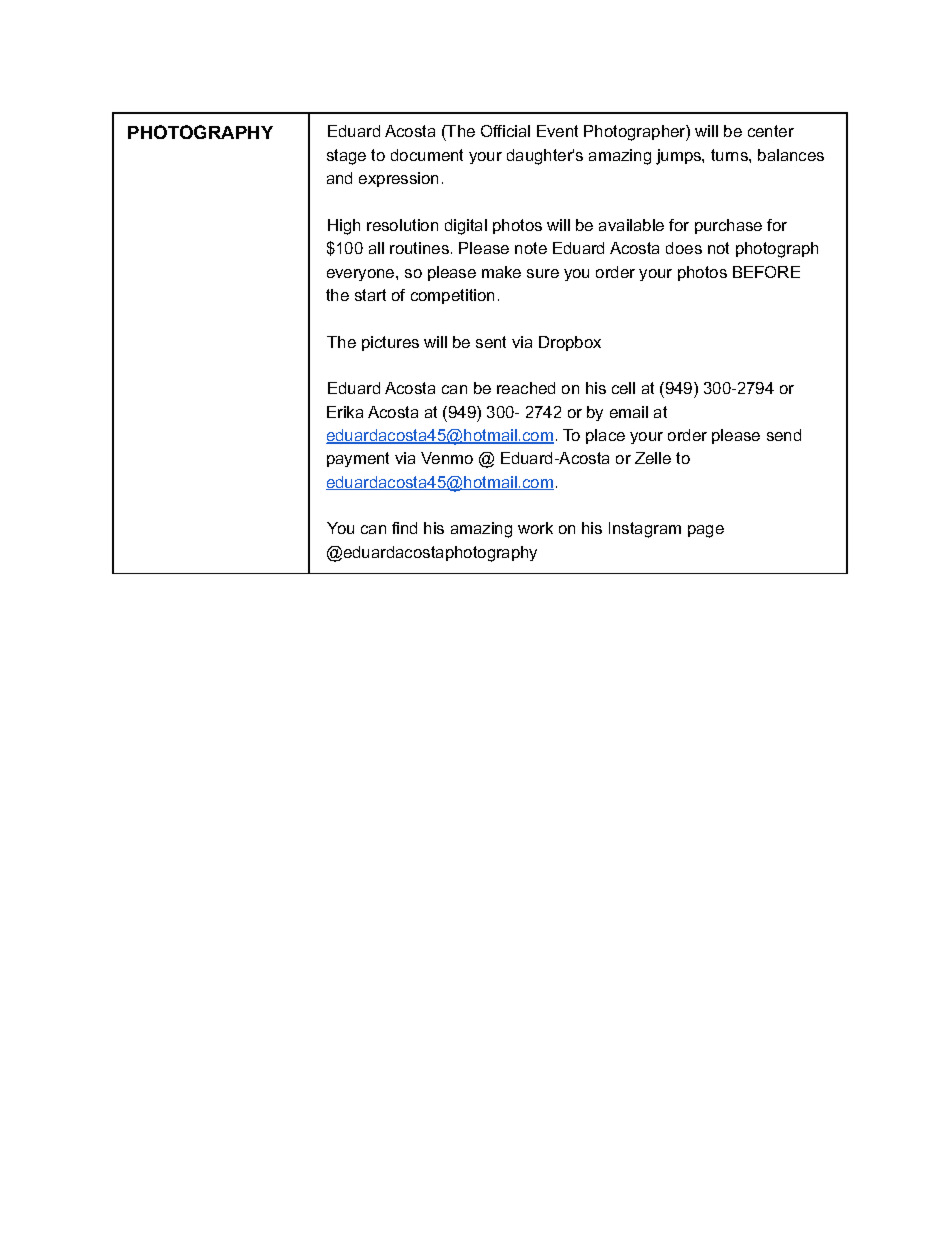  I want to click on find, so click(404, 528).
